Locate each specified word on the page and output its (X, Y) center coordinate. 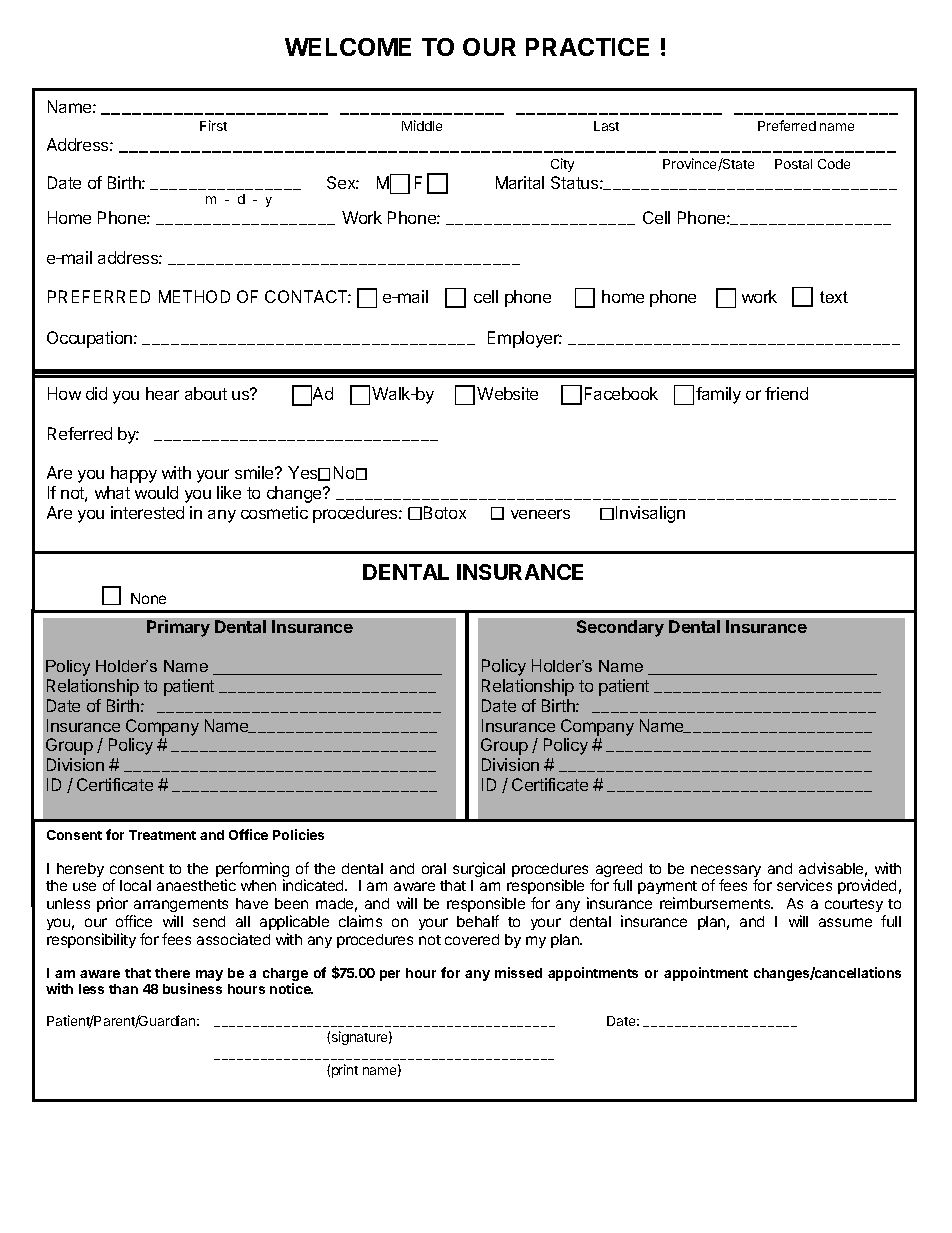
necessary (726, 872)
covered (472, 939)
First (213, 125)
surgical (479, 869)
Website (507, 393)
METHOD (194, 296)
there (172, 973)
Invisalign (650, 514)
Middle (422, 125)
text (834, 297)
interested (147, 512)
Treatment (162, 835)
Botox (445, 512)
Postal (793, 164)
